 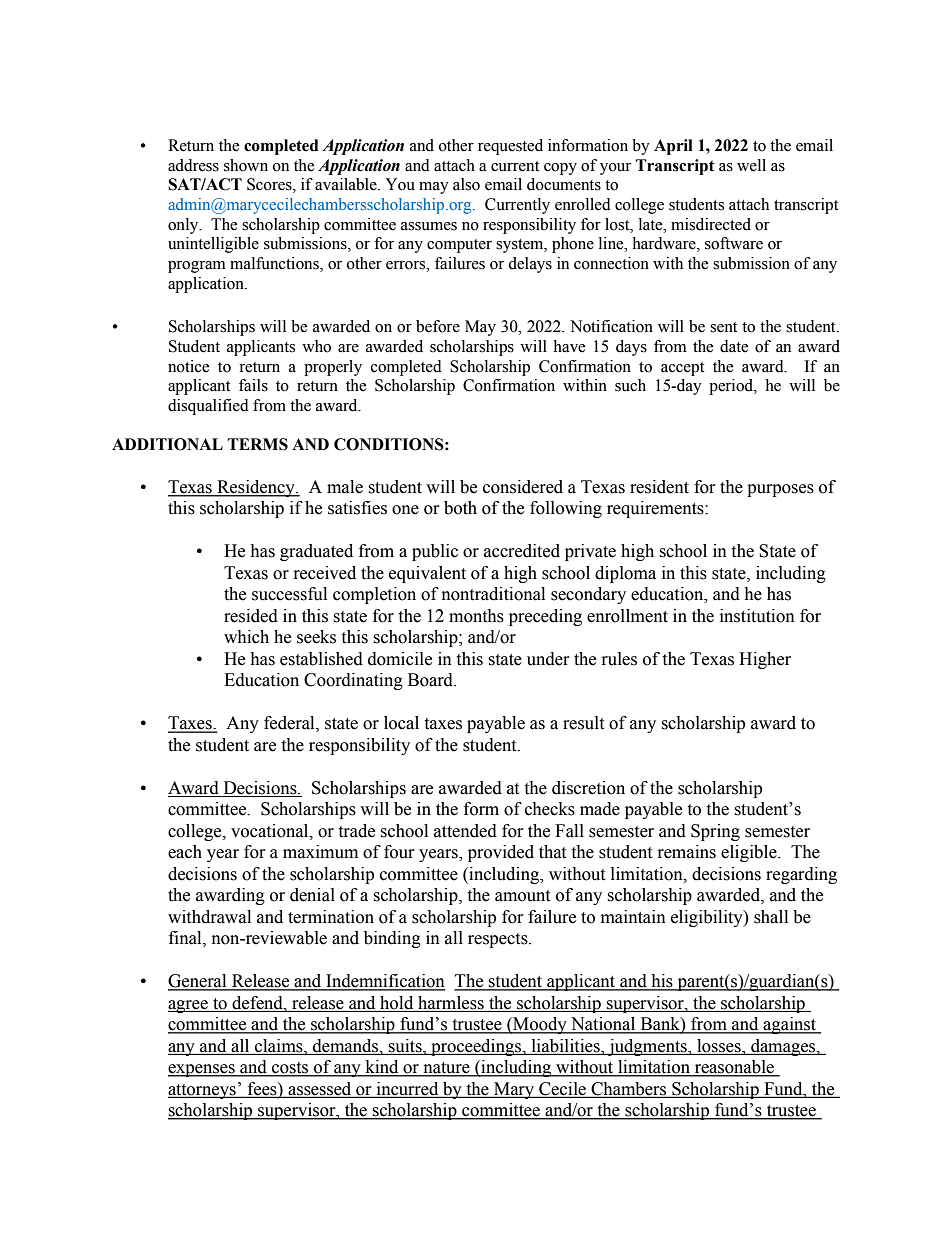 I want to click on amount, so click(x=522, y=896).
